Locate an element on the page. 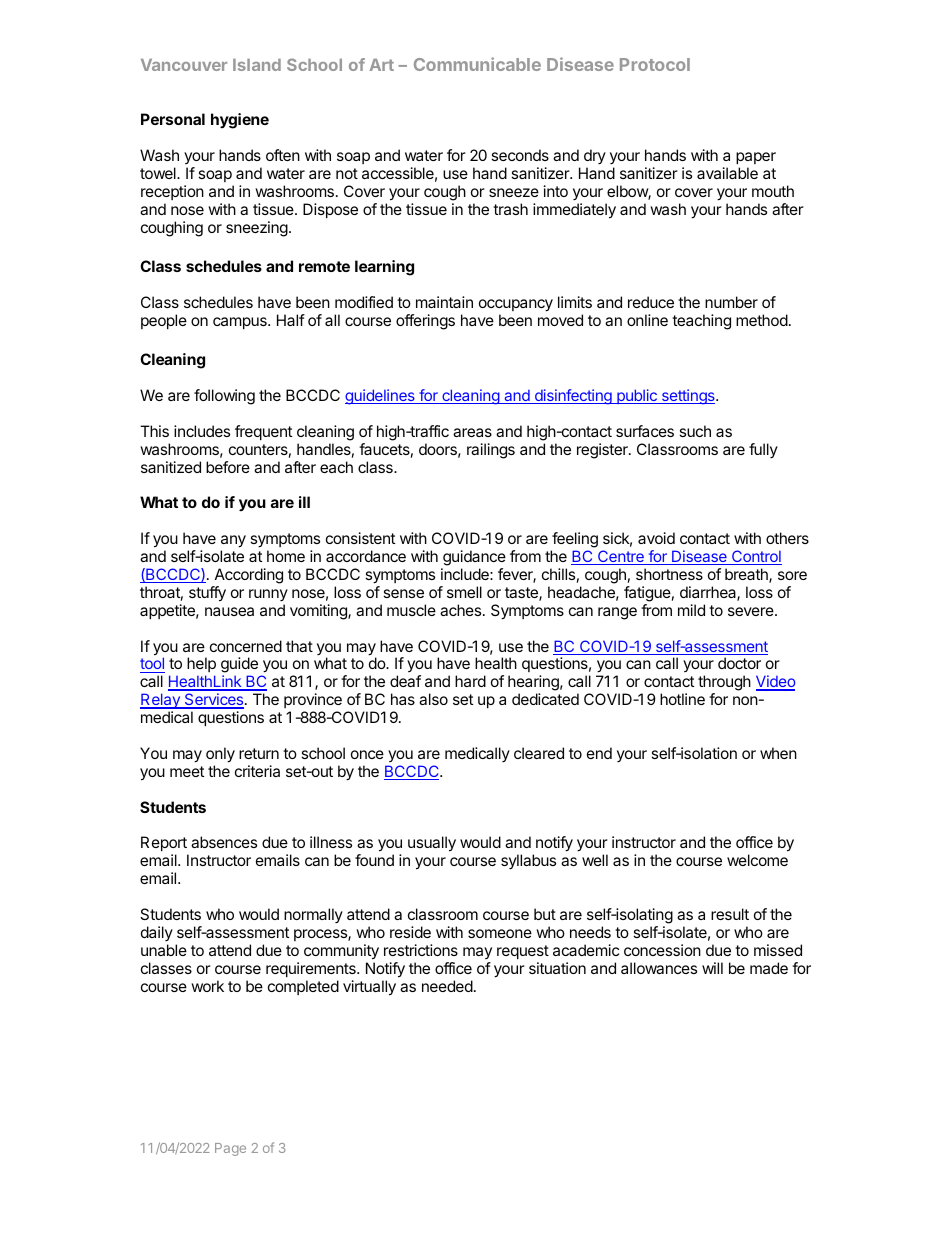 The image size is (952, 1233). campus is located at coordinates (241, 323).
